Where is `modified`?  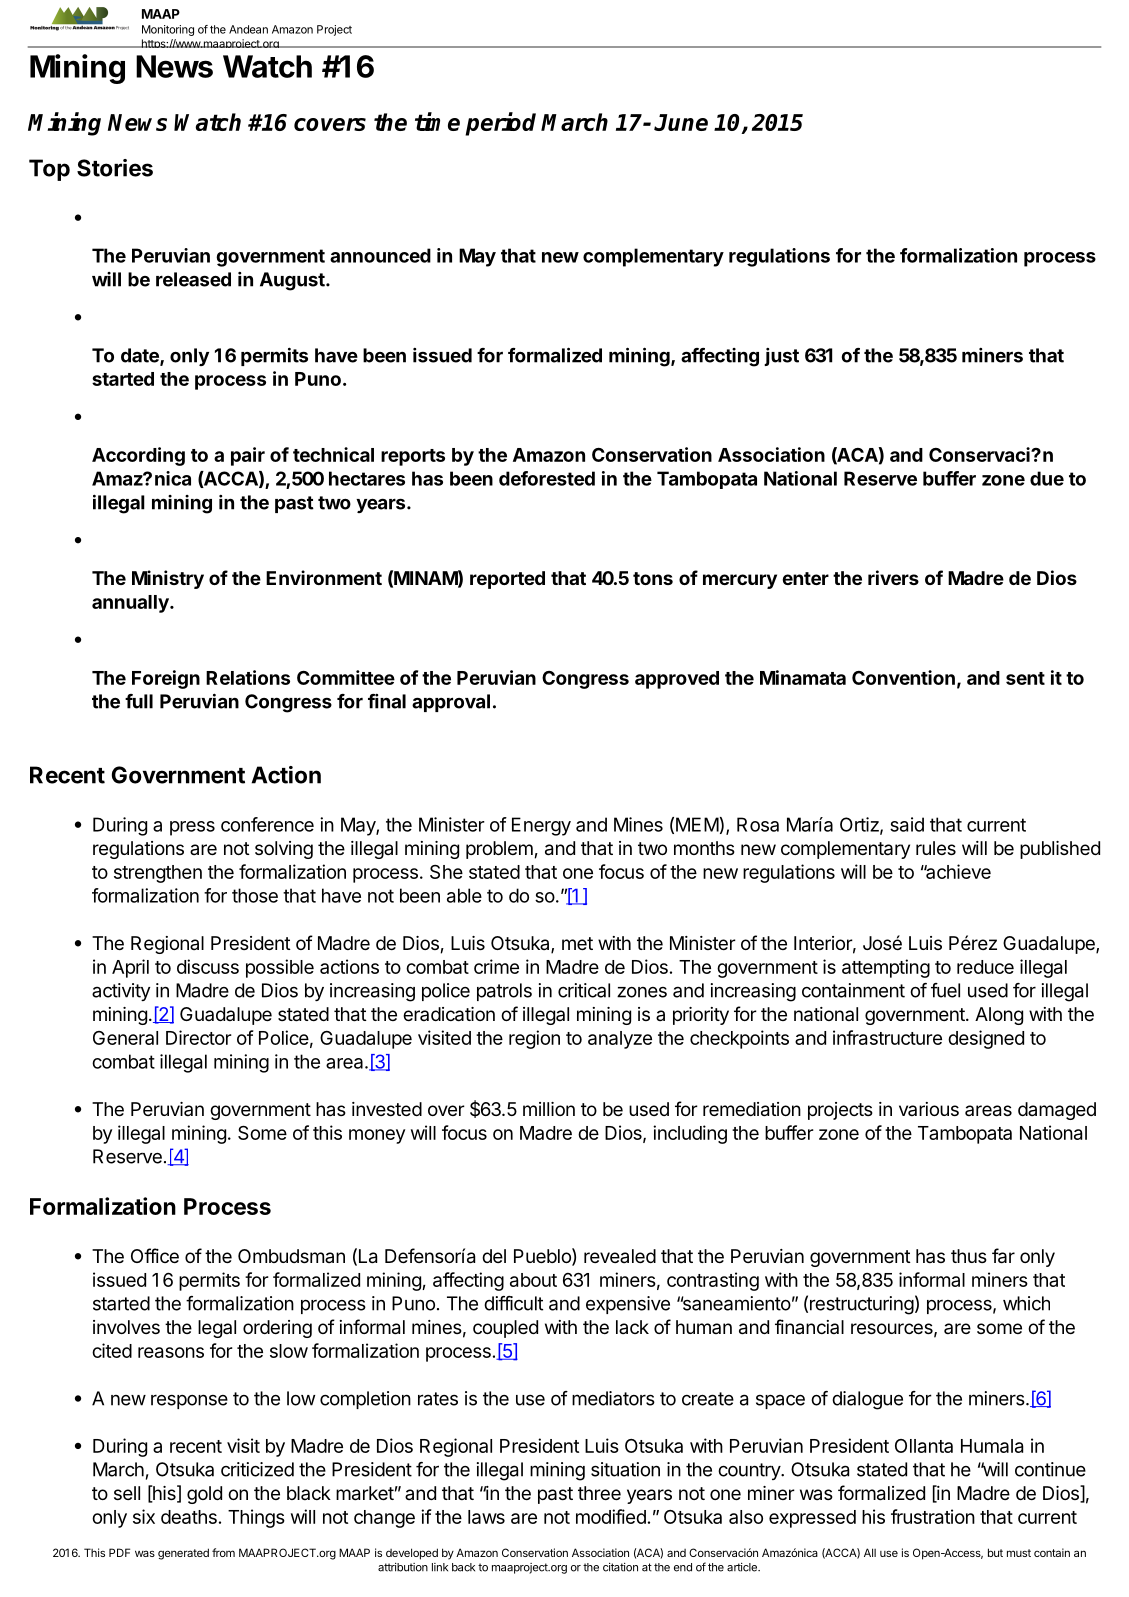
modified is located at coordinates (611, 1516).
